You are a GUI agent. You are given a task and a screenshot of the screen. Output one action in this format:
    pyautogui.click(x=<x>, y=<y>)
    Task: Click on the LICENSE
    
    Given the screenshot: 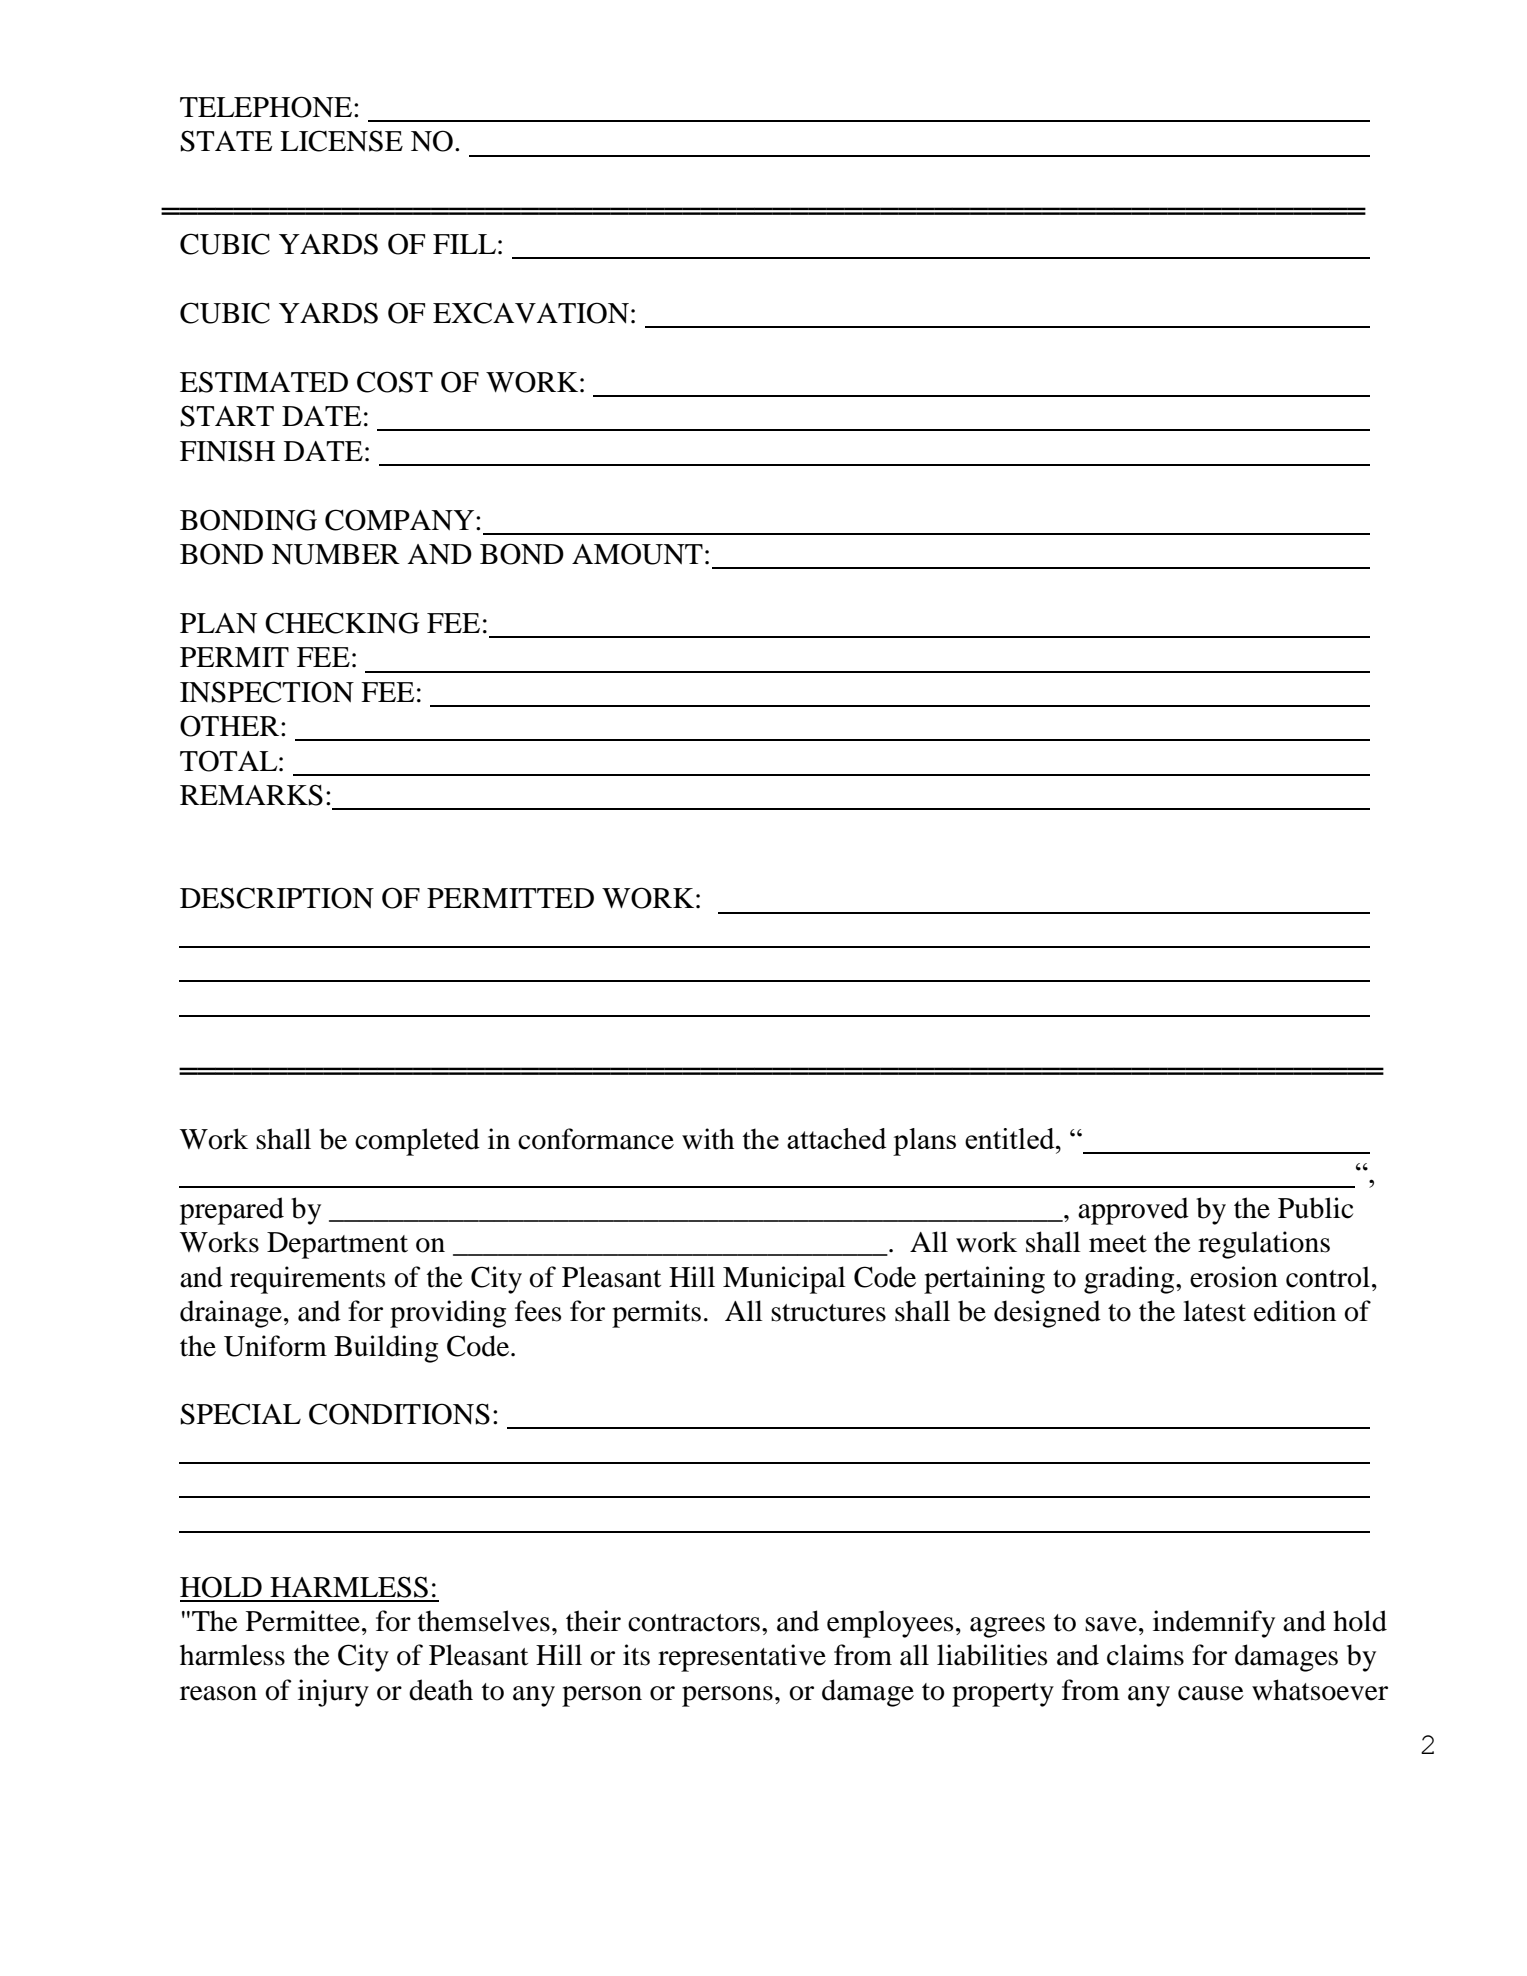 What is the action you would take?
    pyautogui.click(x=341, y=141)
